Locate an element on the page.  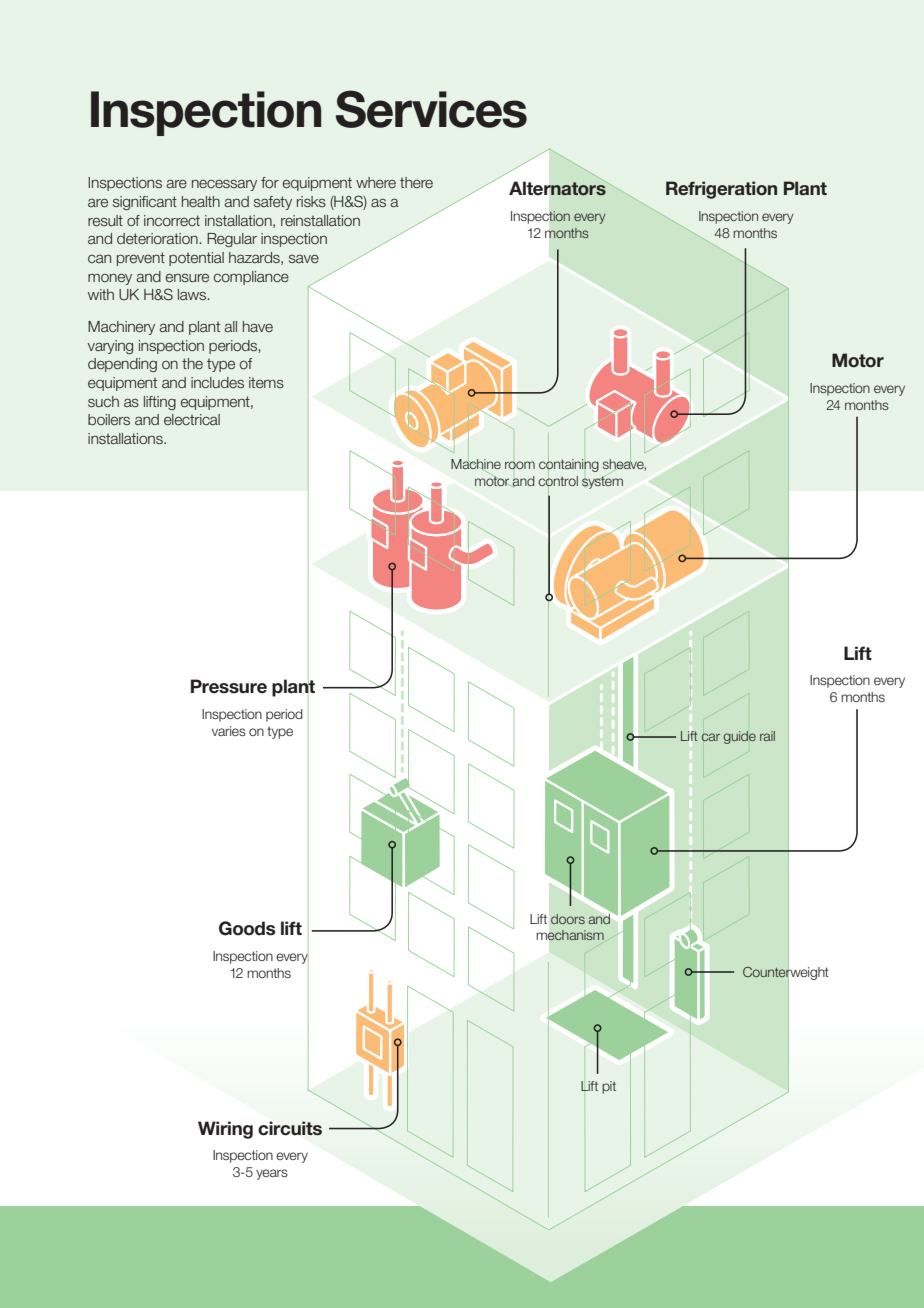
pit is located at coordinates (609, 1087).
